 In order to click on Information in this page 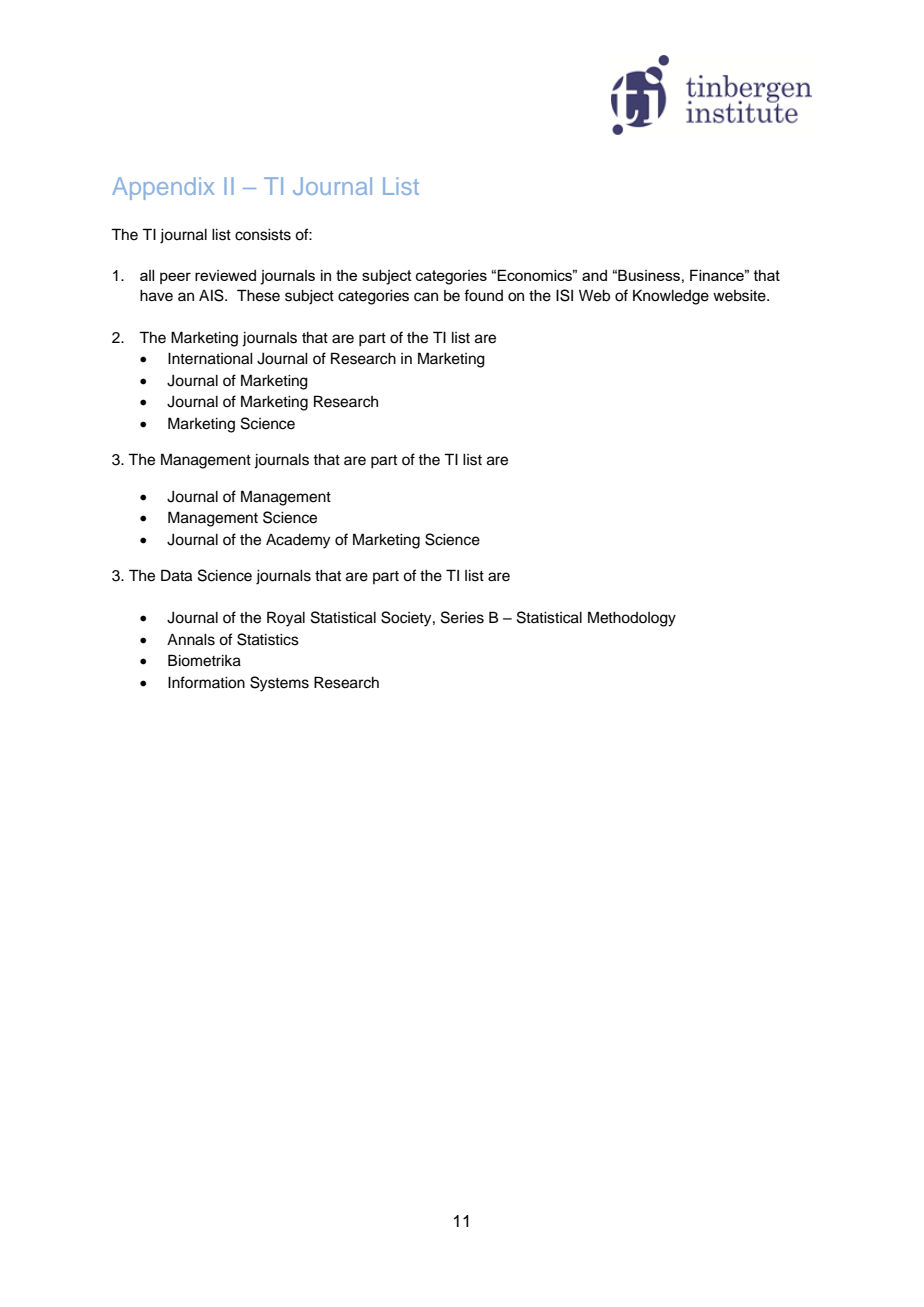, I will do `click(206, 682)`.
